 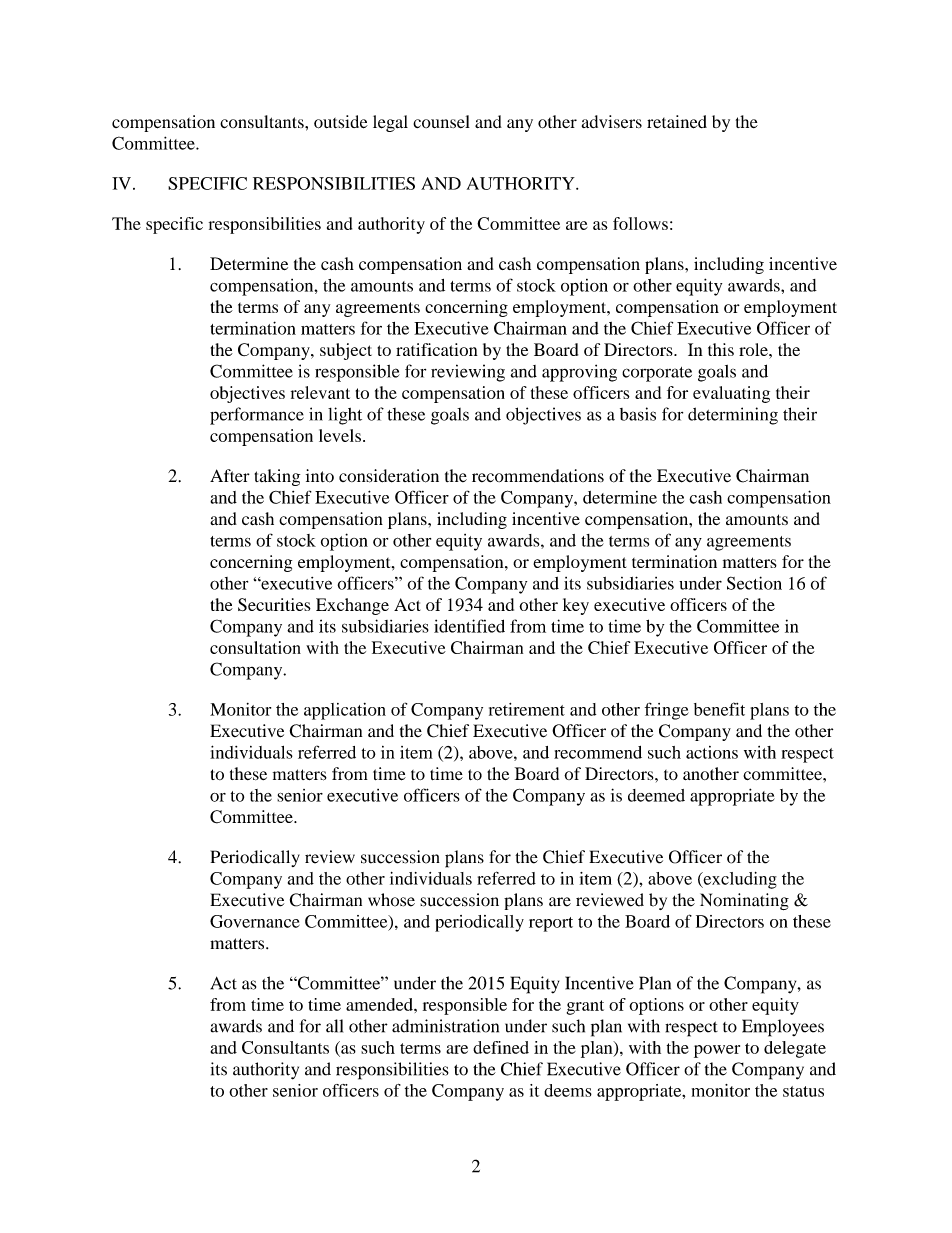 What do you see at coordinates (341, 122) in the document?
I see `outside` at bounding box center [341, 122].
